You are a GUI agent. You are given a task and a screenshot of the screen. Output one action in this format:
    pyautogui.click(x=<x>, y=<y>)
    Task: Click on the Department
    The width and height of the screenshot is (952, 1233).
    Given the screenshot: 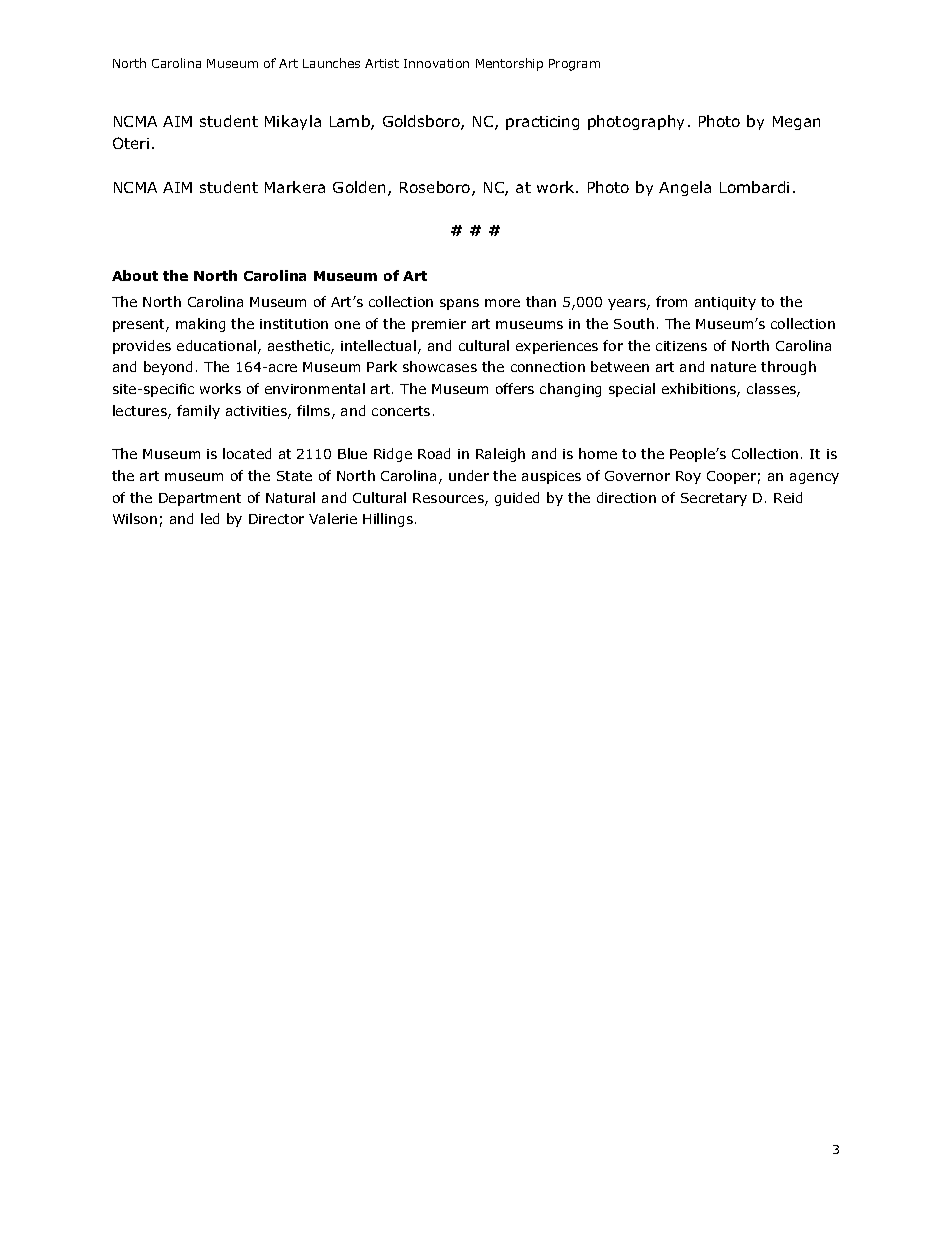 What is the action you would take?
    pyautogui.click(x=200, y=499)
